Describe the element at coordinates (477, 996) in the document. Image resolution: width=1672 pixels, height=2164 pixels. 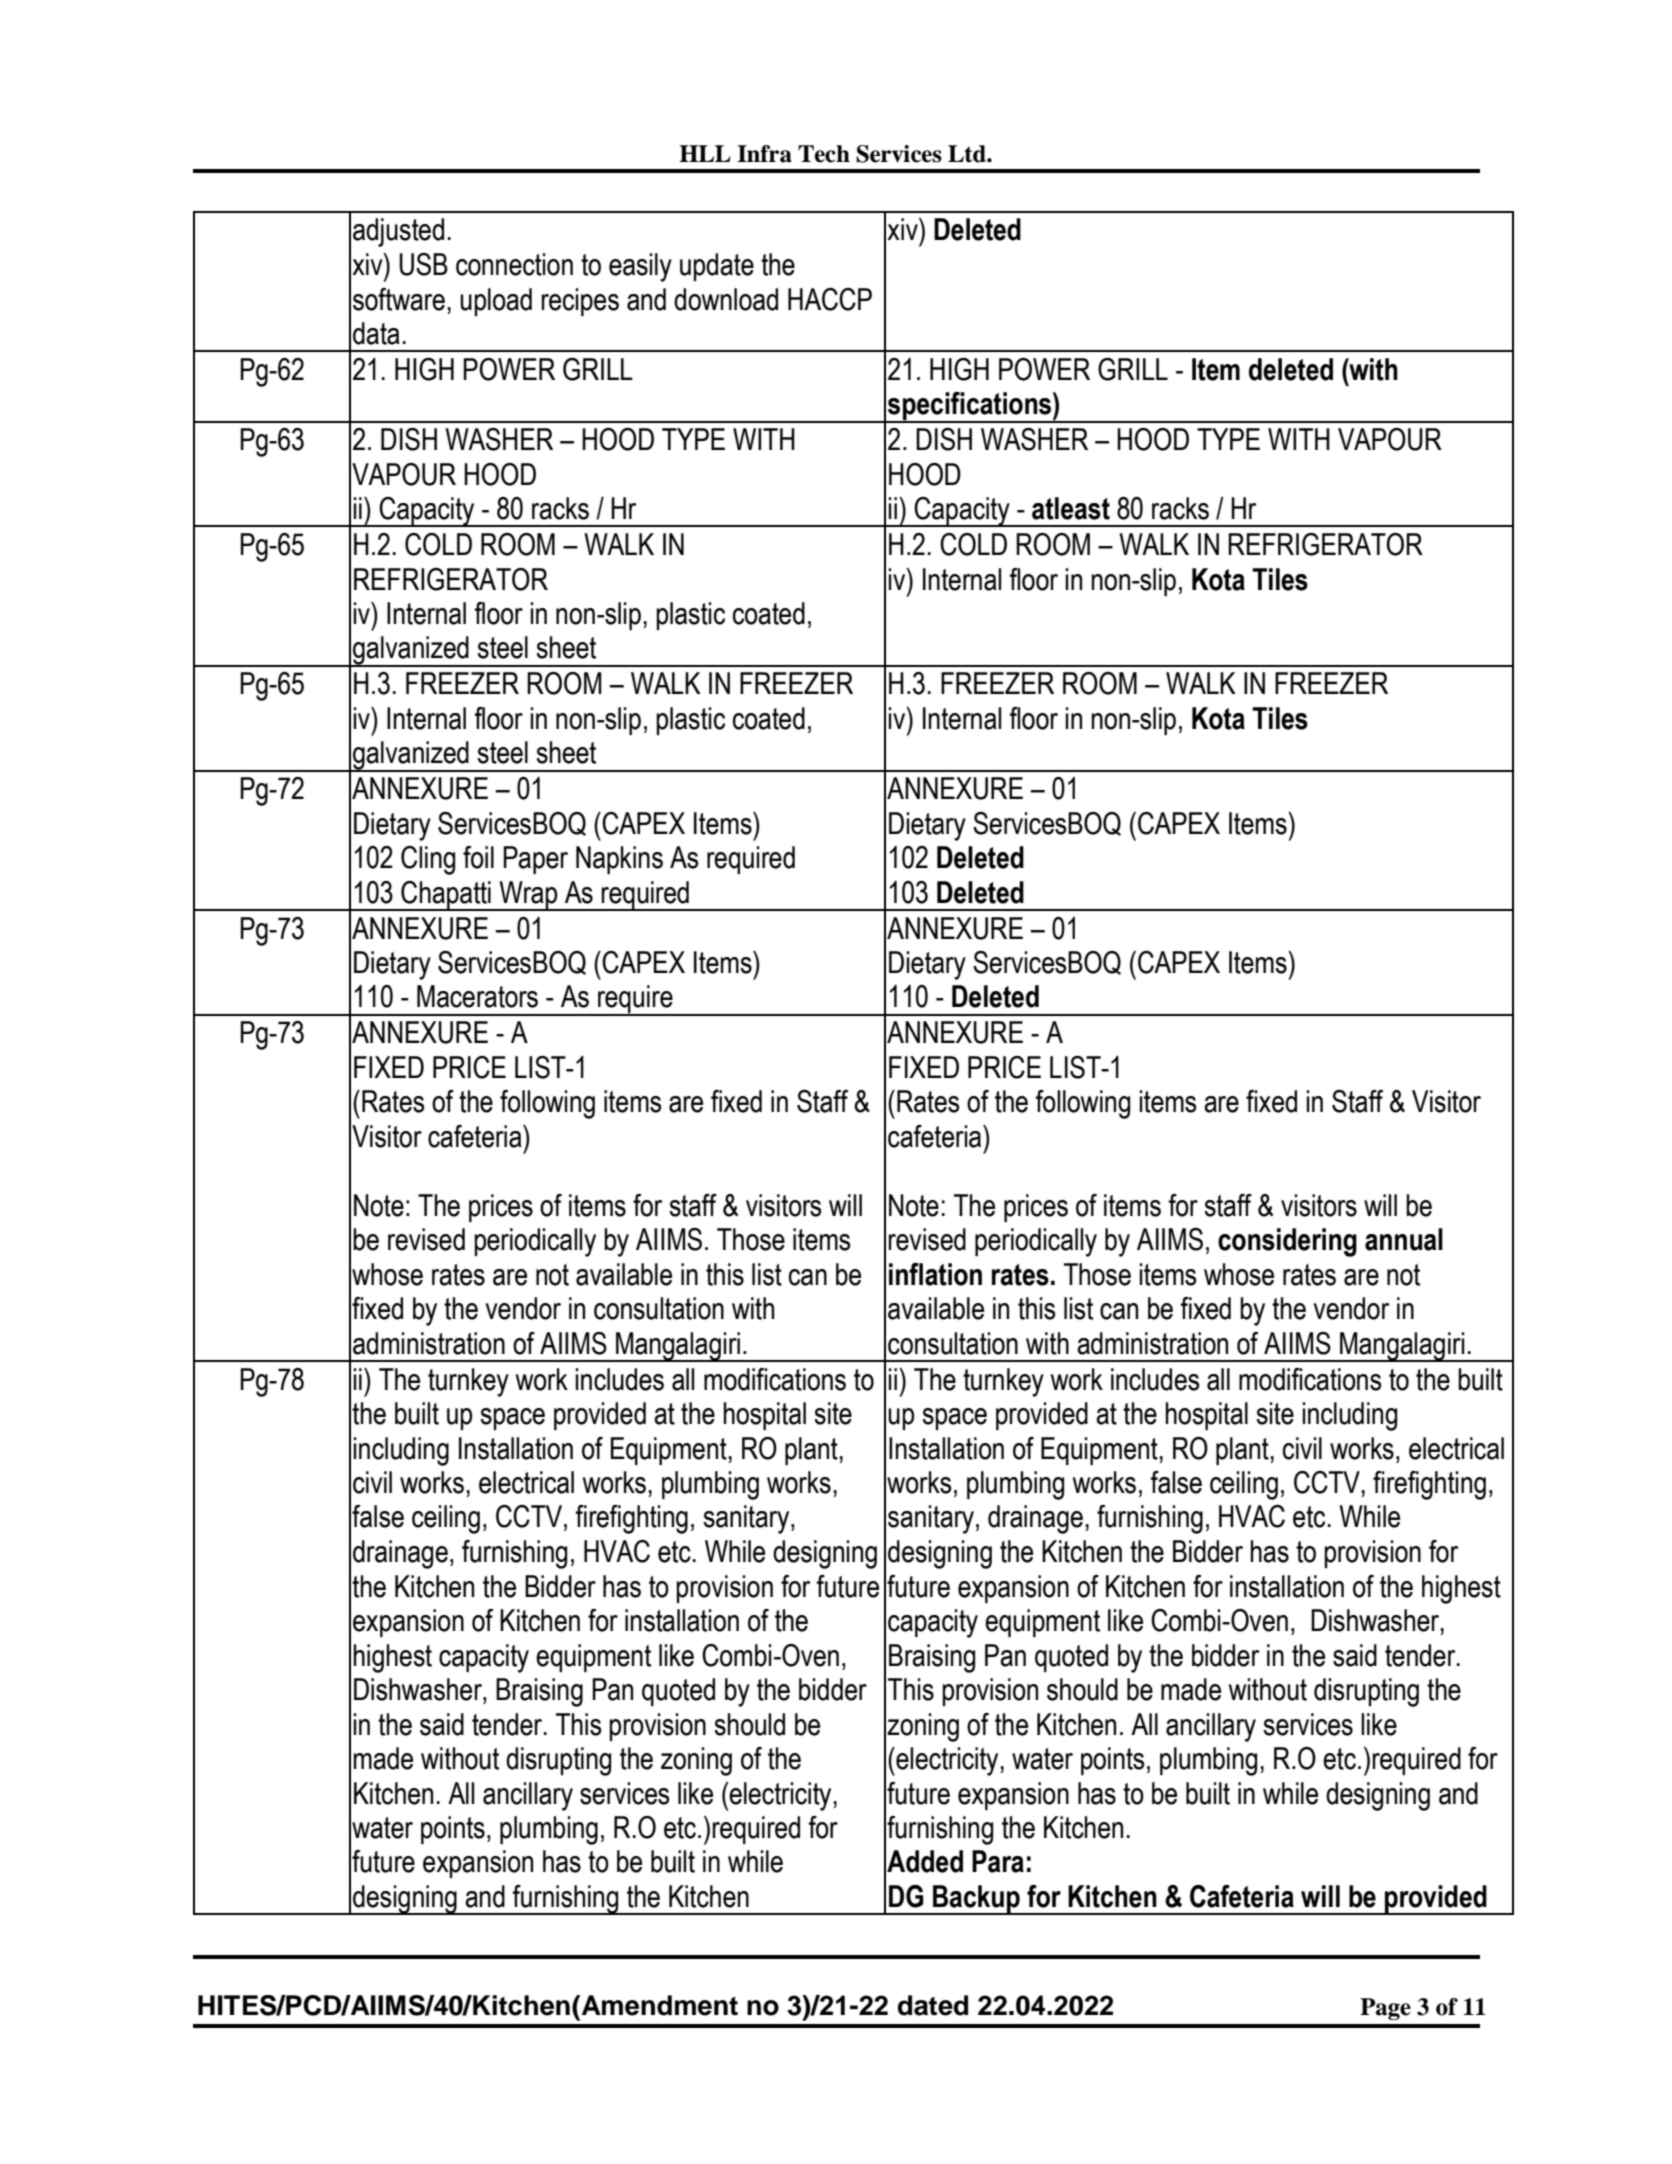
I see `Macerators` at that location.
